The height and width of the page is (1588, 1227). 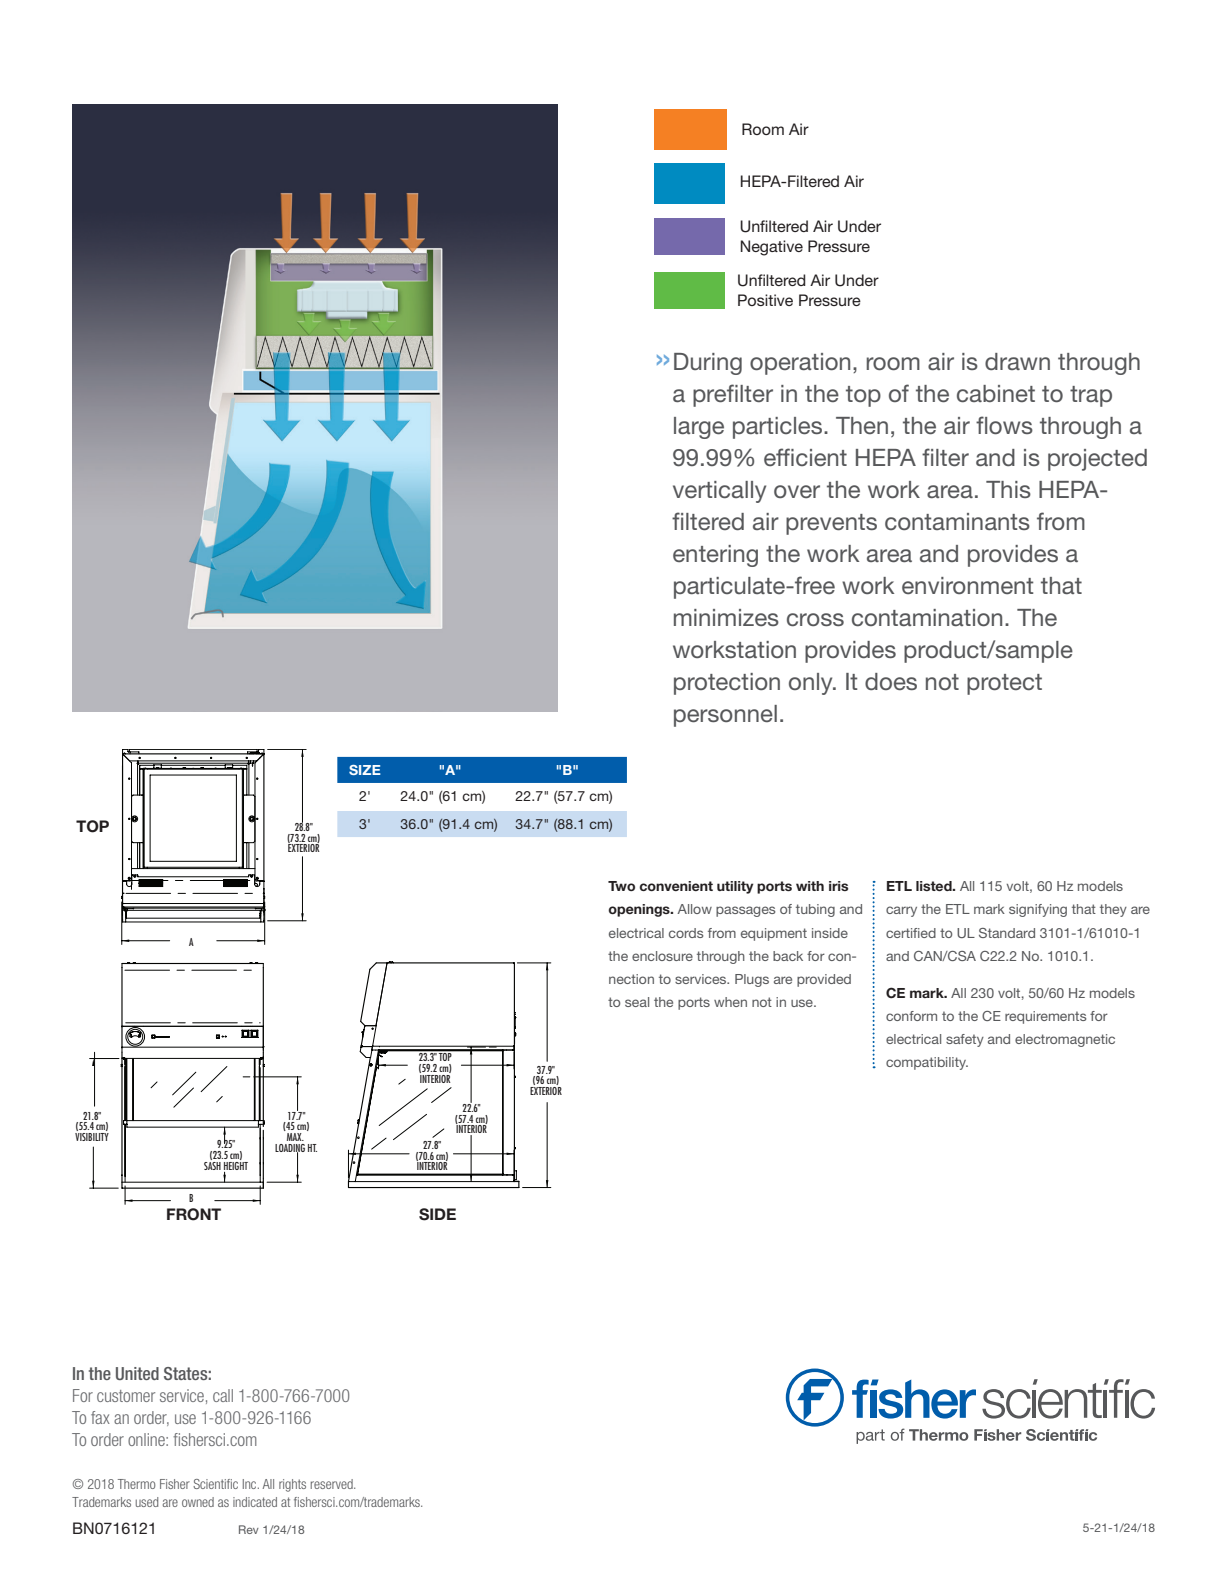 I want to click on reserved, so click(x=333, y=1484).
